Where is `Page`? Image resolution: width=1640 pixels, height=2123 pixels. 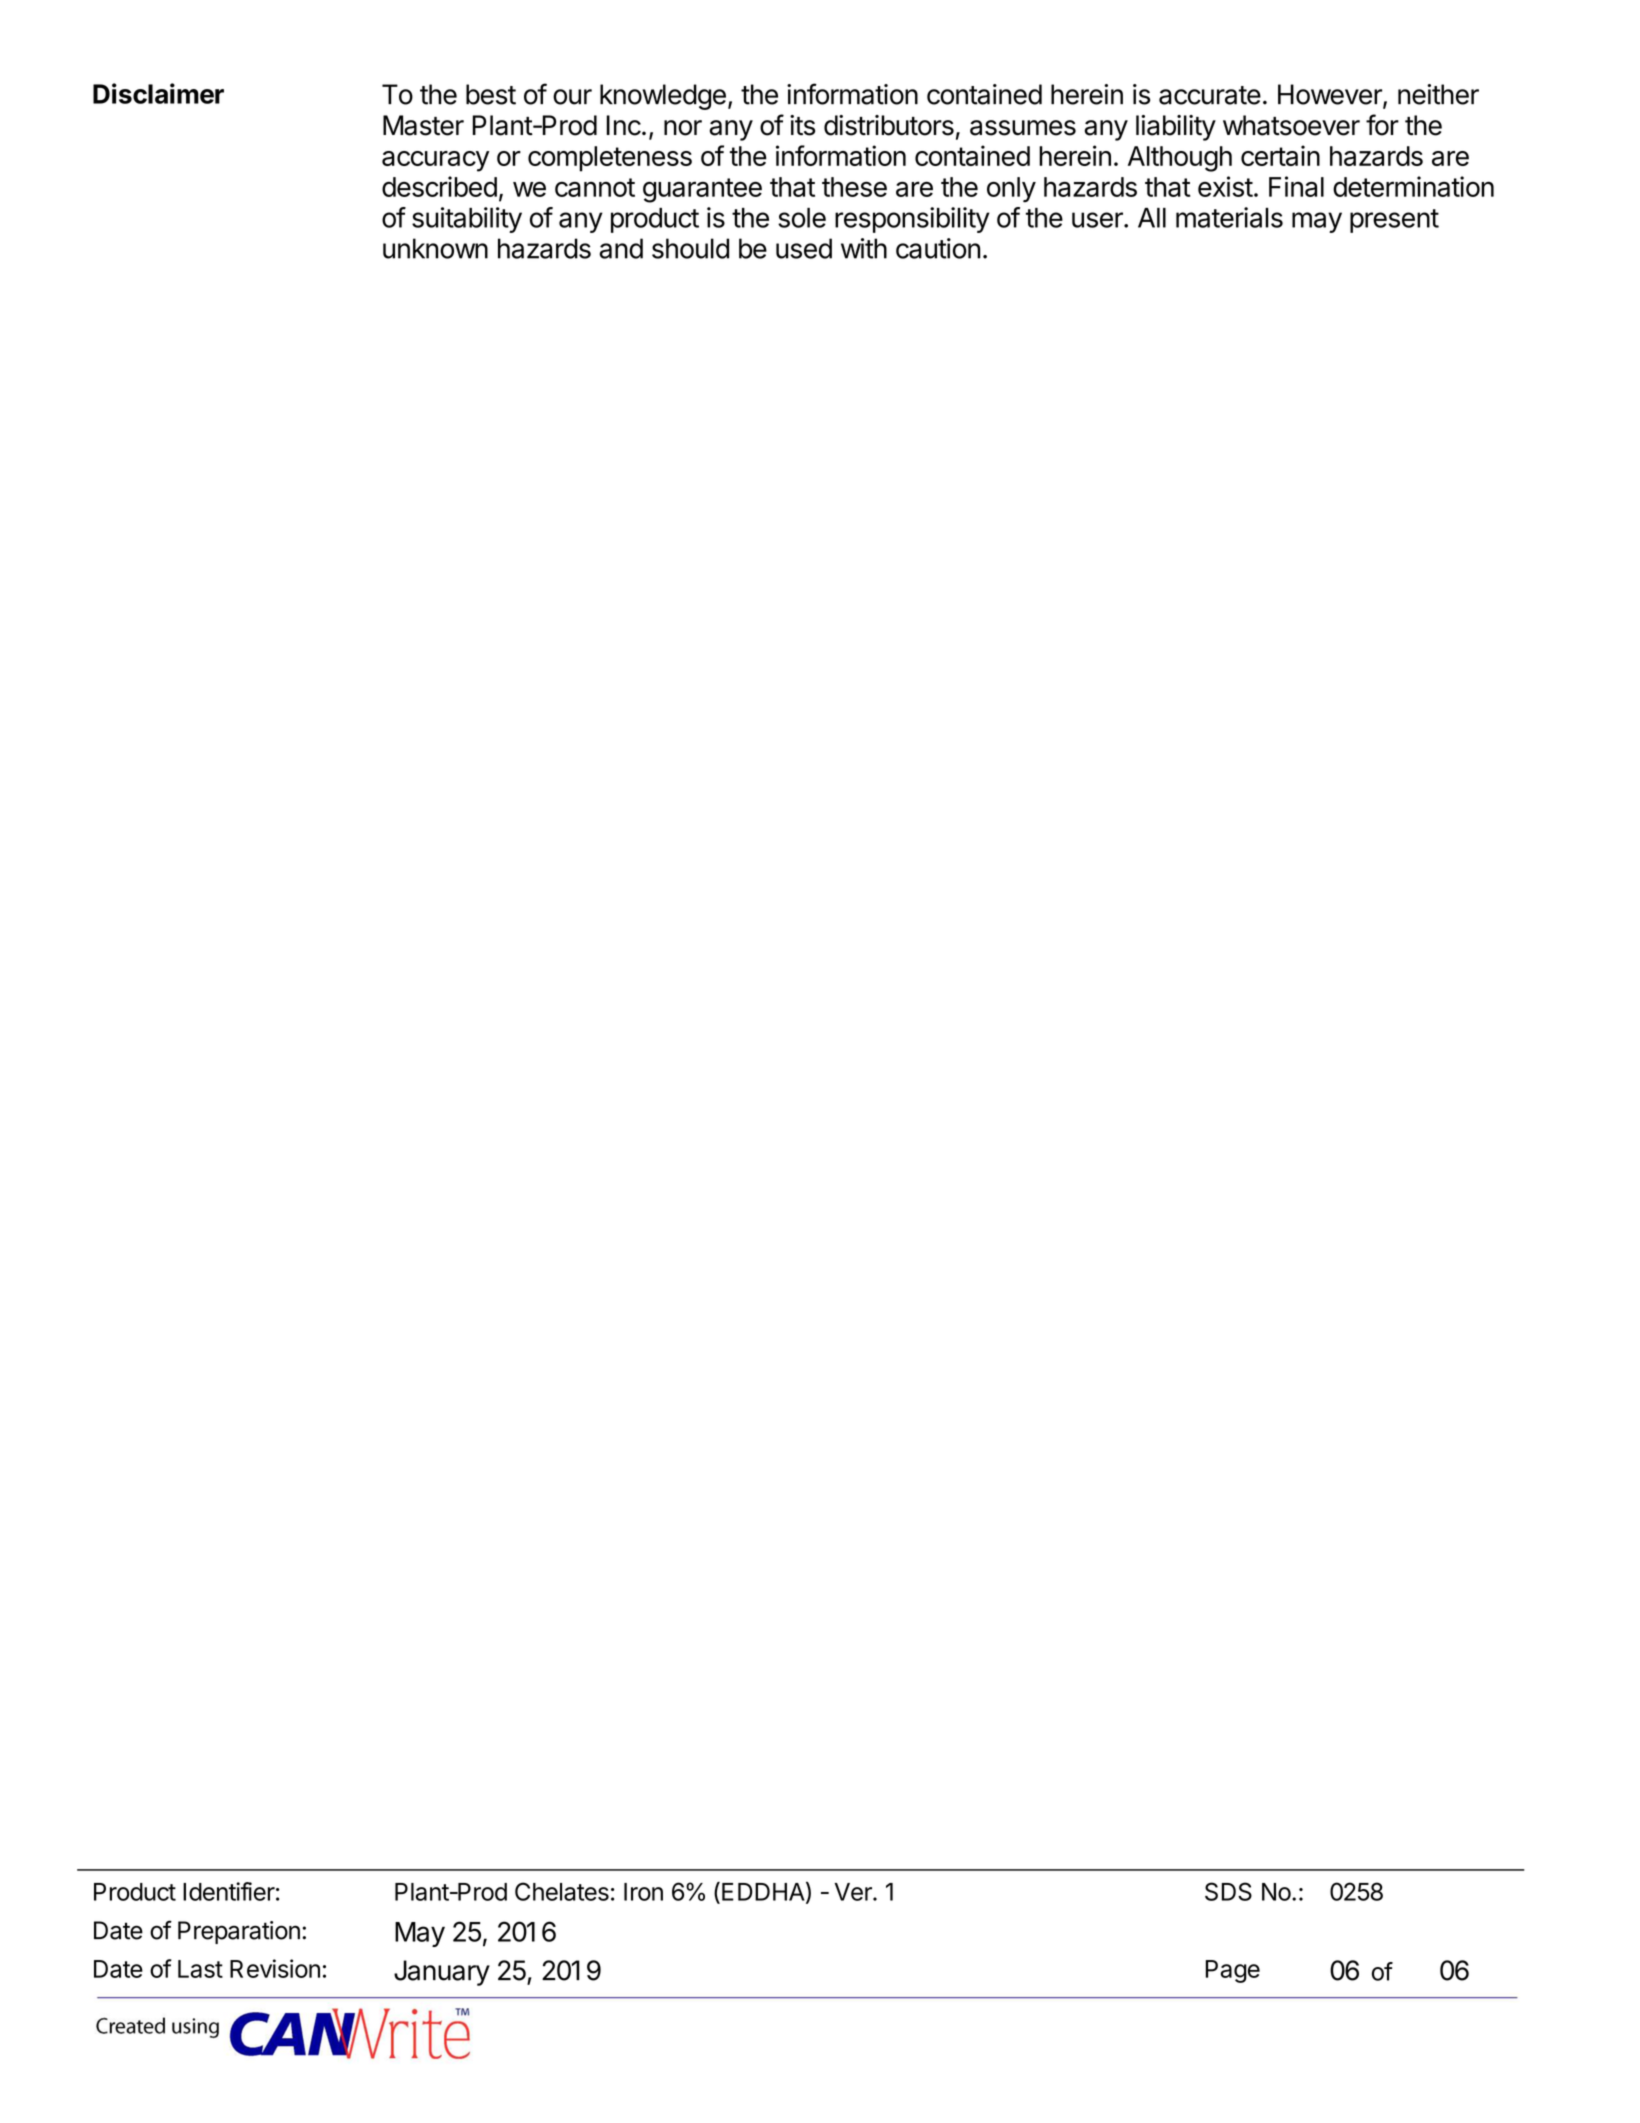 Page is located at coordinates (1233, 1971).
